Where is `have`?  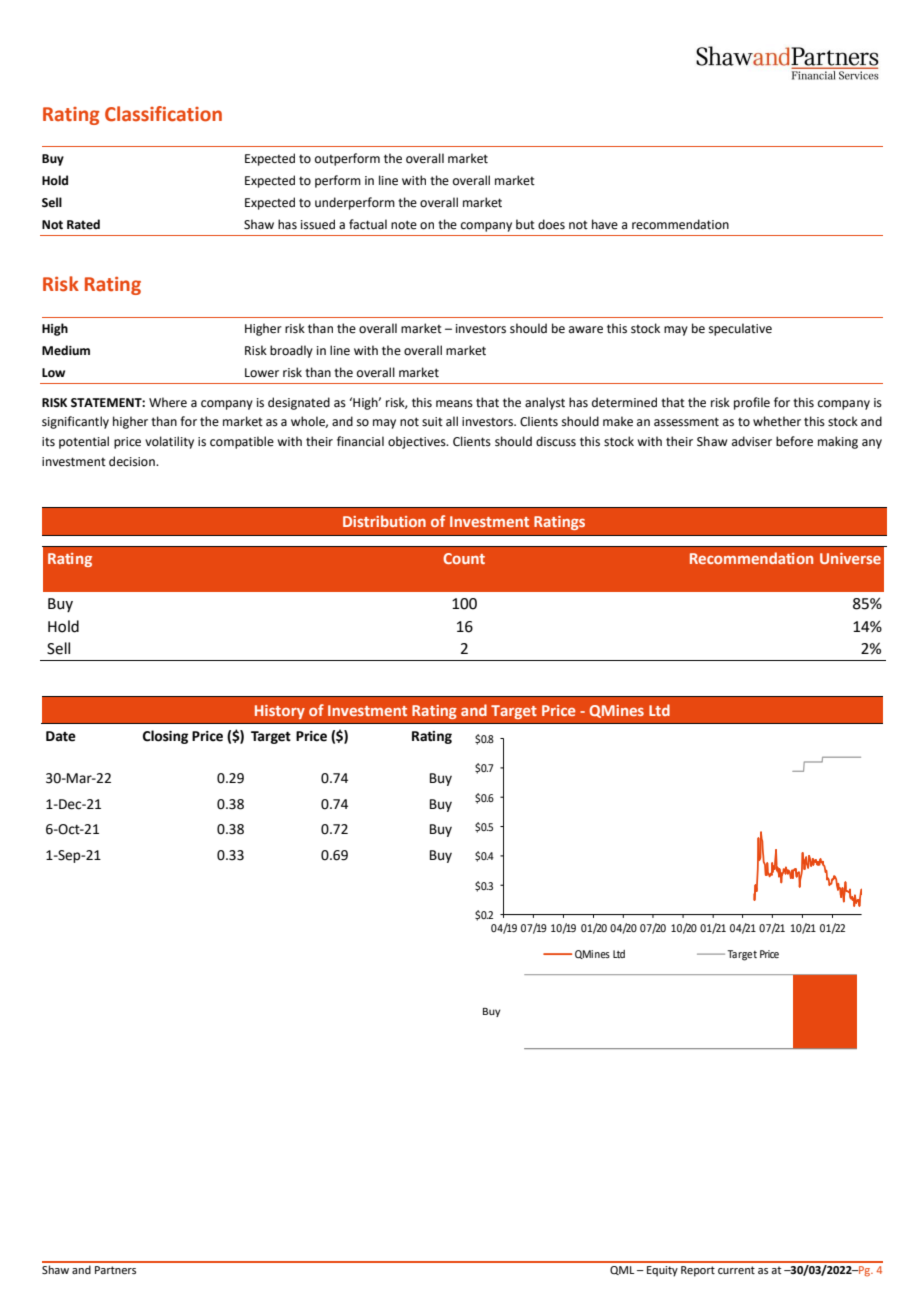 have is located at coordinates (605, 224).
